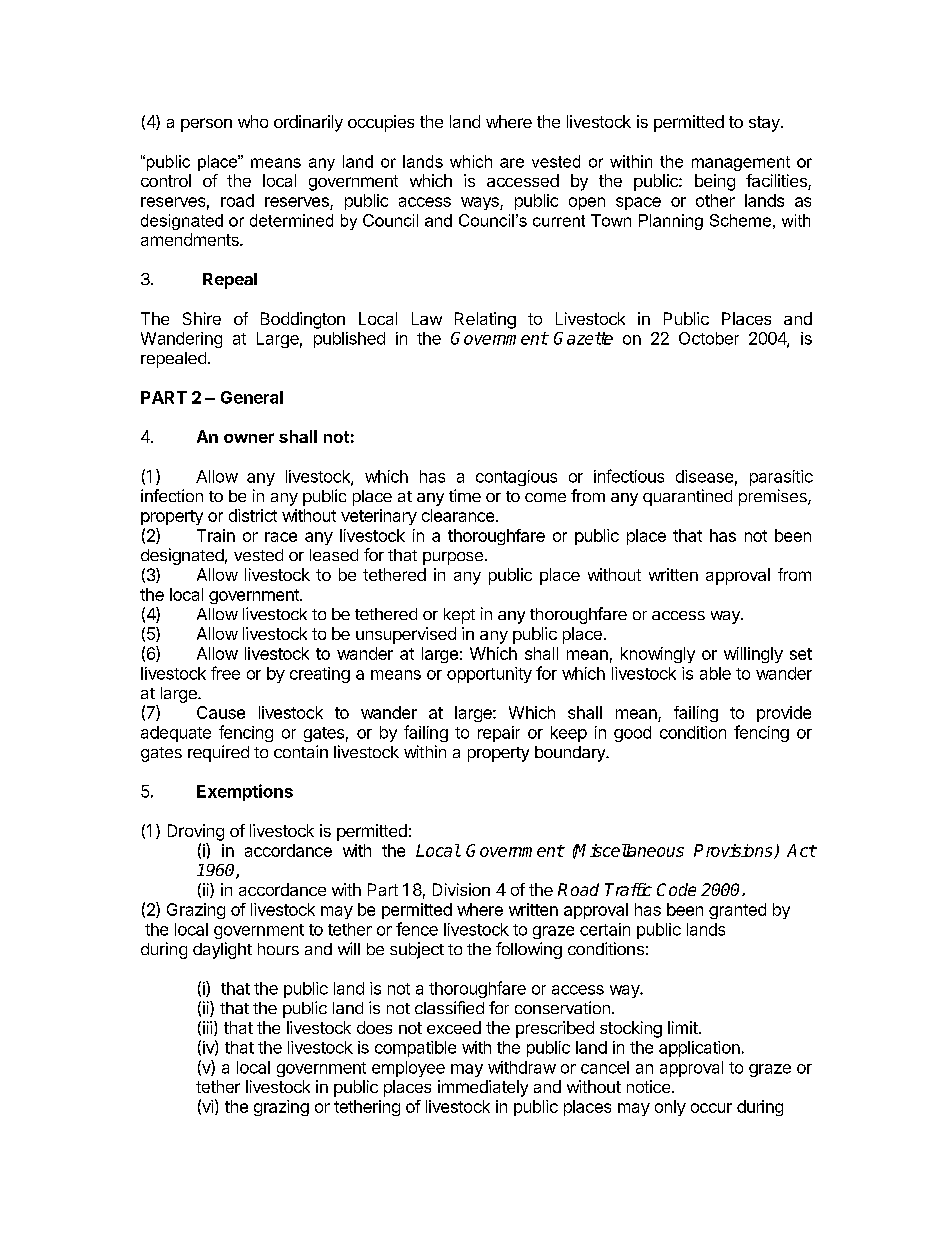 The height and width of the screenshot is (1233, 952). Describe the element at coordinates (709, 338) in the screenshot. I see `October` at that location.
